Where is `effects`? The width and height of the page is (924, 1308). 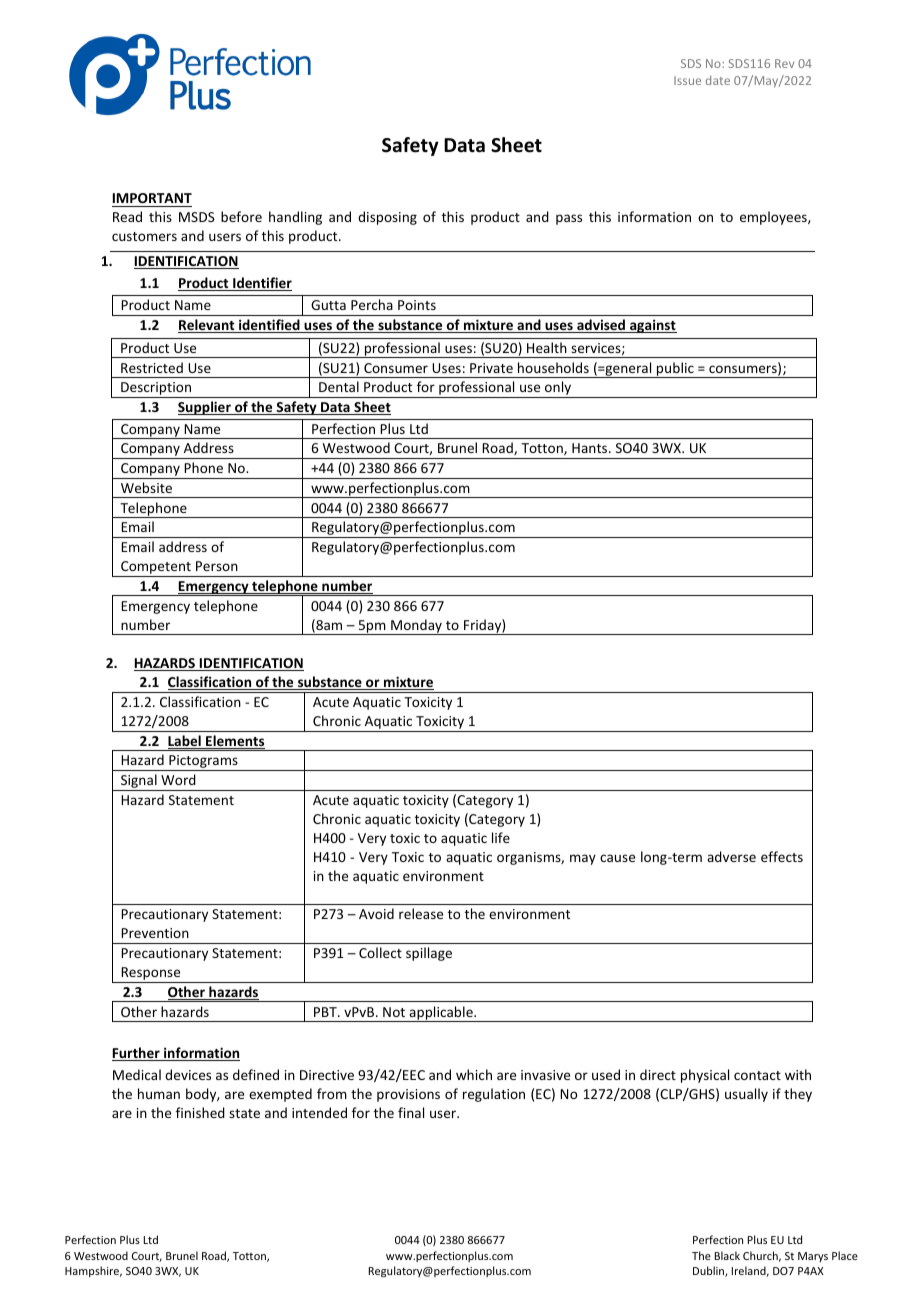 effects is located at coordinates (782, 856).
